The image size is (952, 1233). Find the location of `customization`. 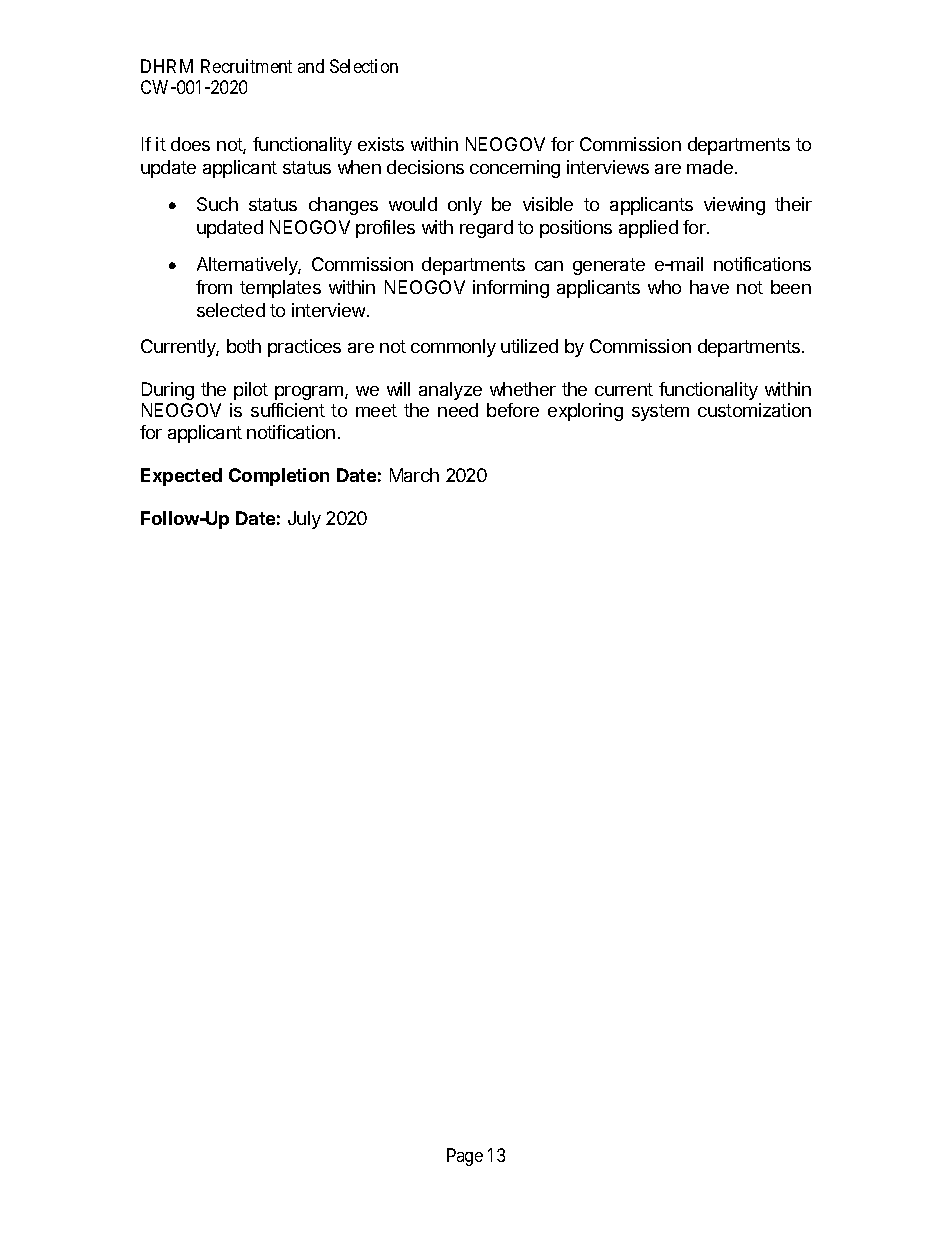

customization is located at coordinates (754, 410).
